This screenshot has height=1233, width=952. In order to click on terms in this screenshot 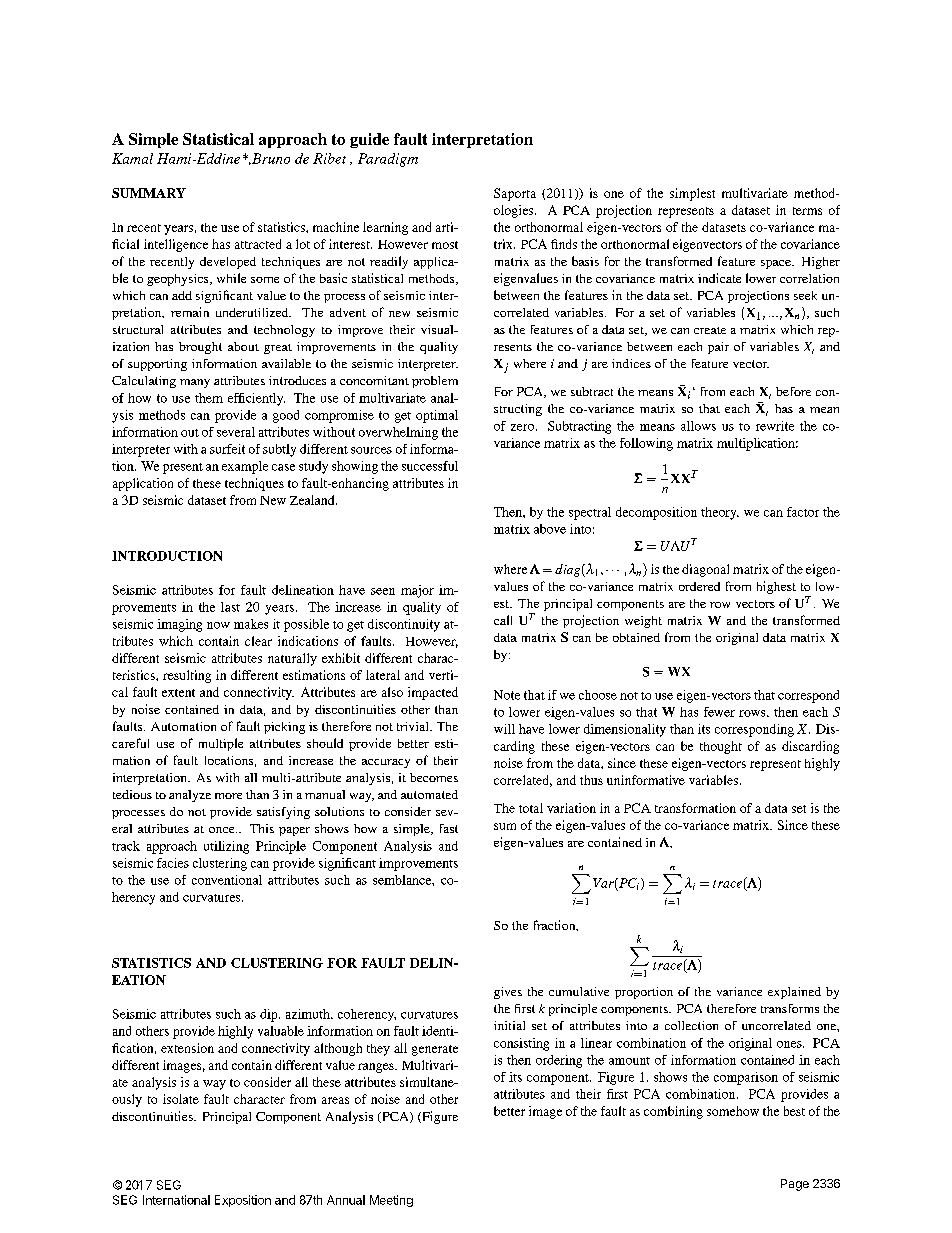, I will do `click(807, 211)`.
